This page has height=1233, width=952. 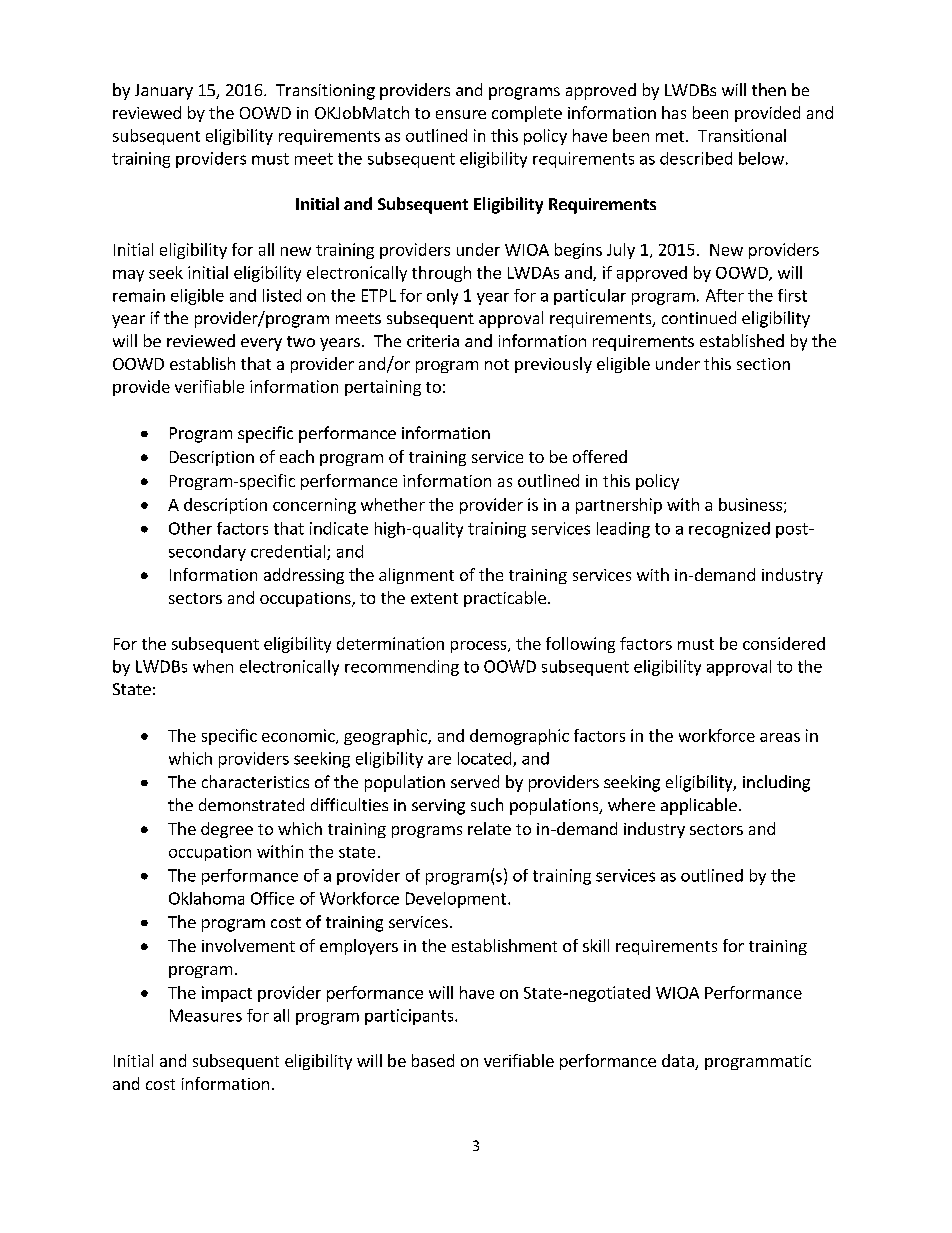 I want to click on January, so click(x=164, y=92).
